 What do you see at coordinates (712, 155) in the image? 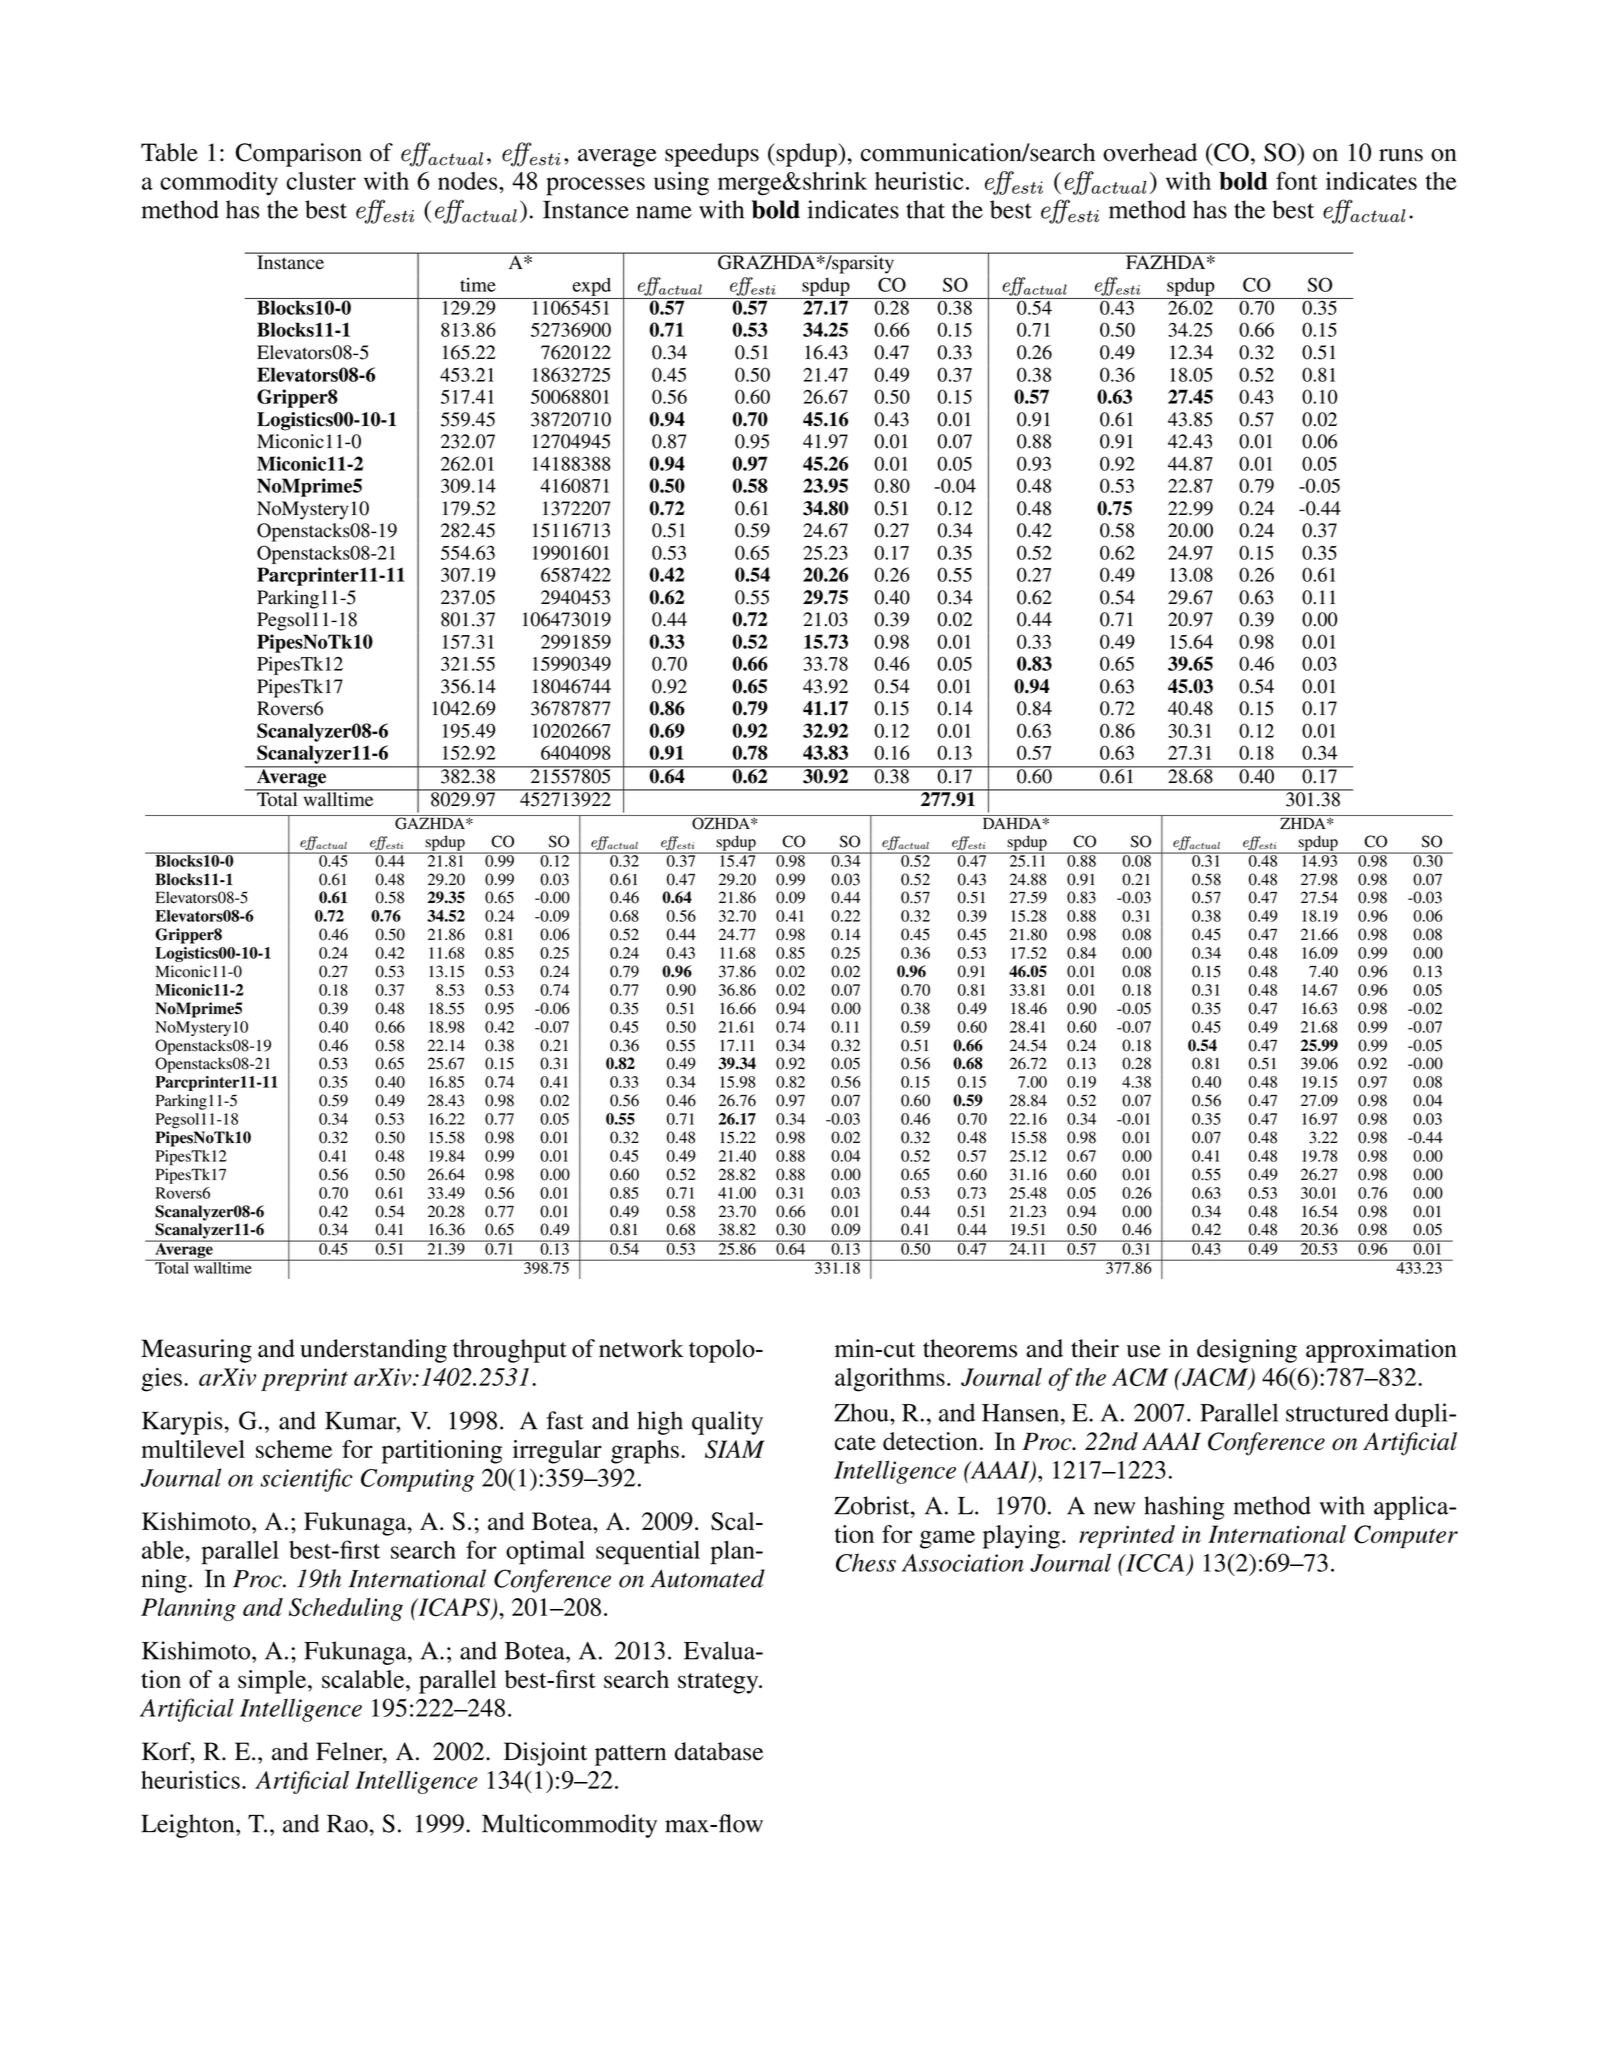
I see `speedups` at bounding box center [712, 155].
